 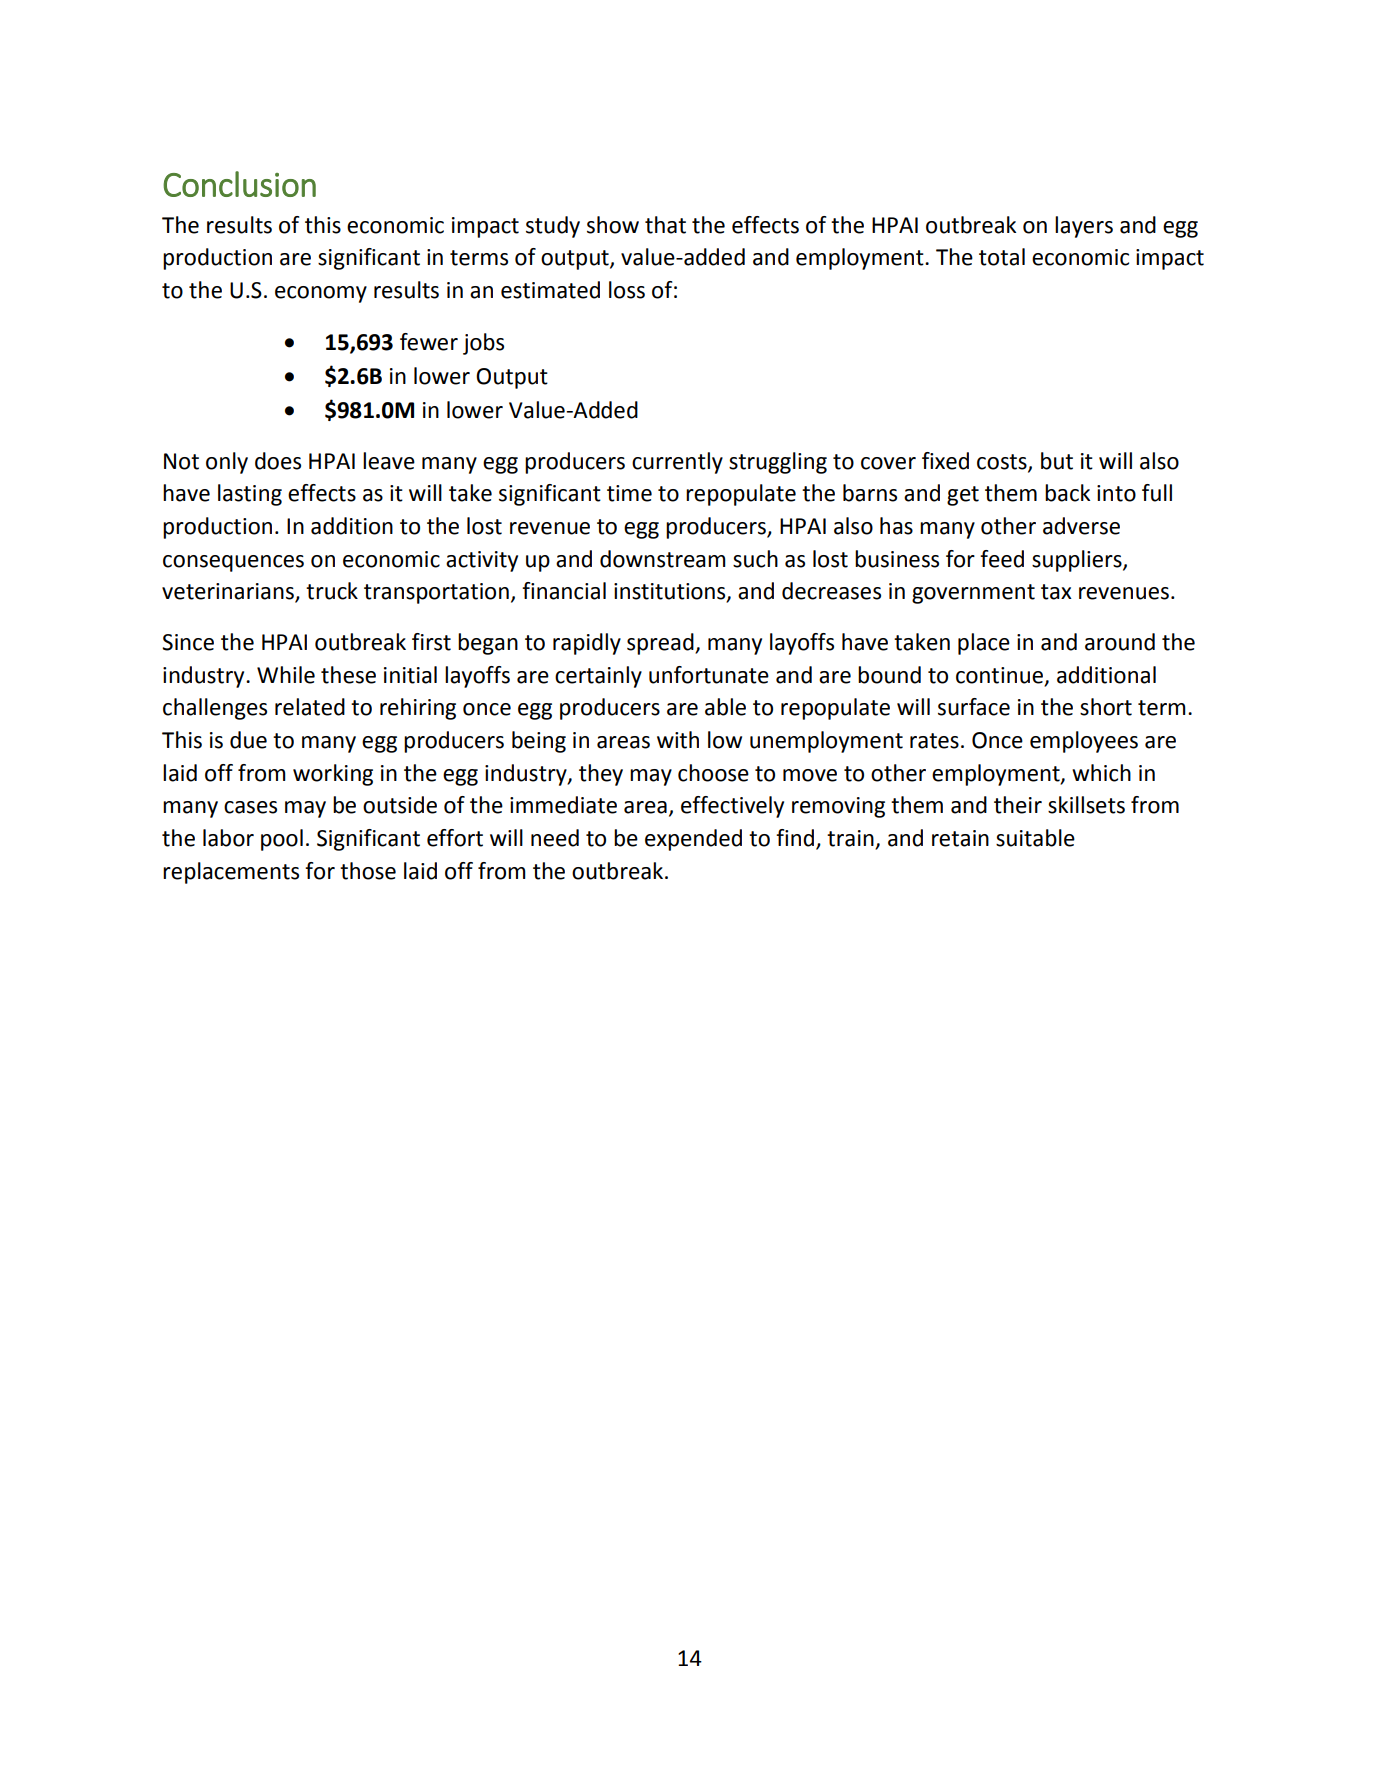 I want to click on fewer, so click(x=429, y=342).
